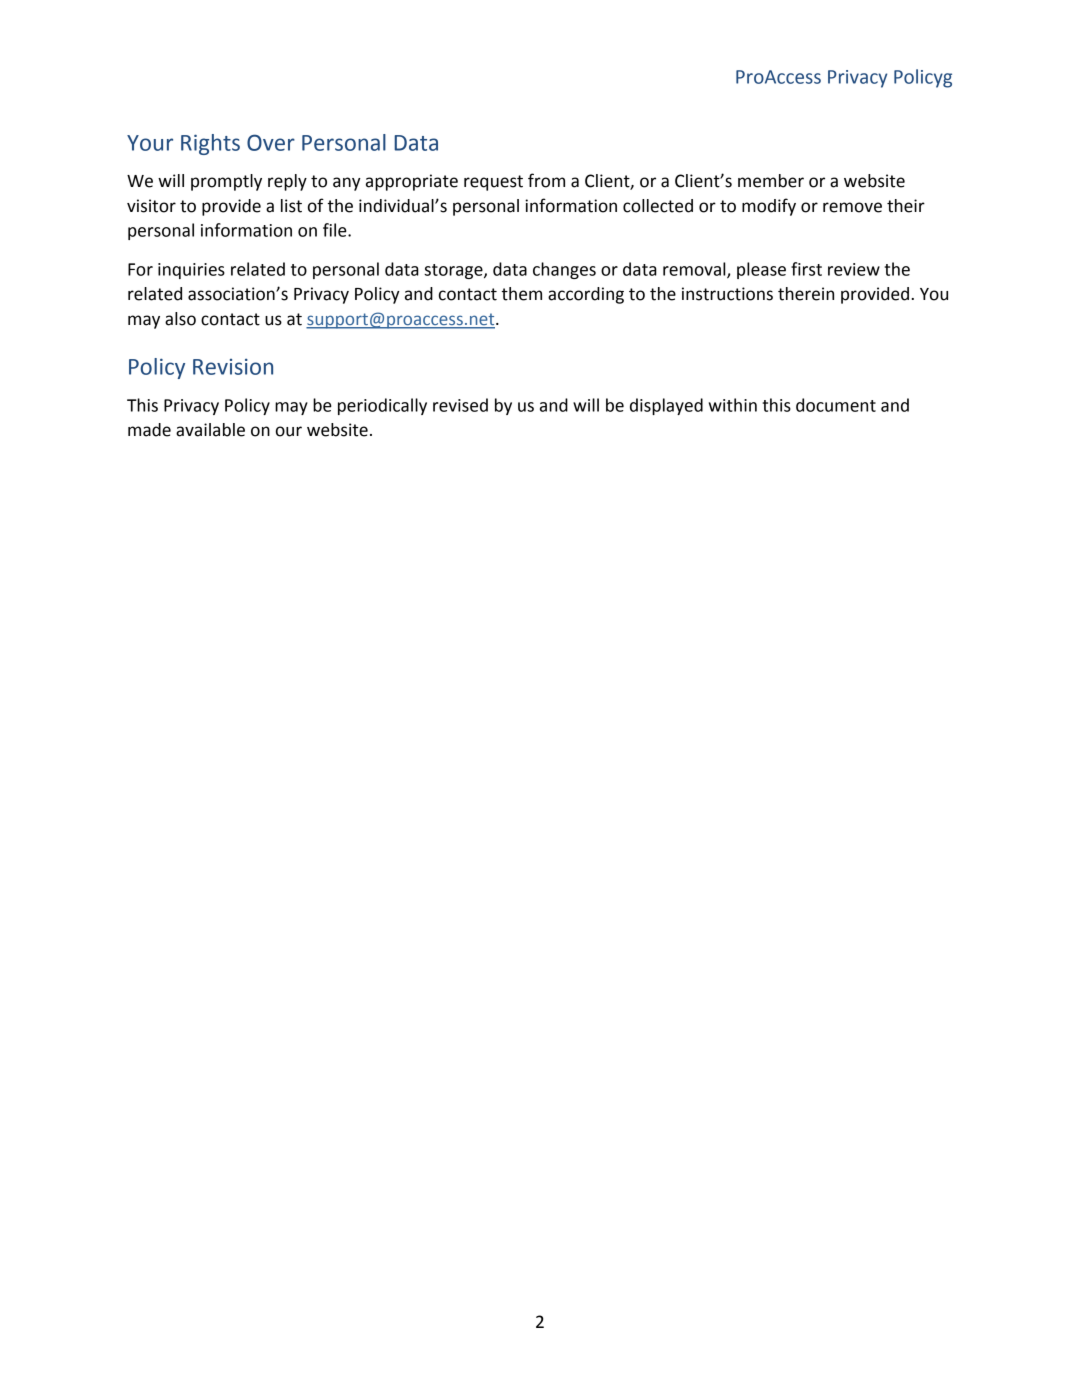 The image size is (1080, 1397). Describe the element at coordinates (210, 430) in the document. I see `available` at that location.
